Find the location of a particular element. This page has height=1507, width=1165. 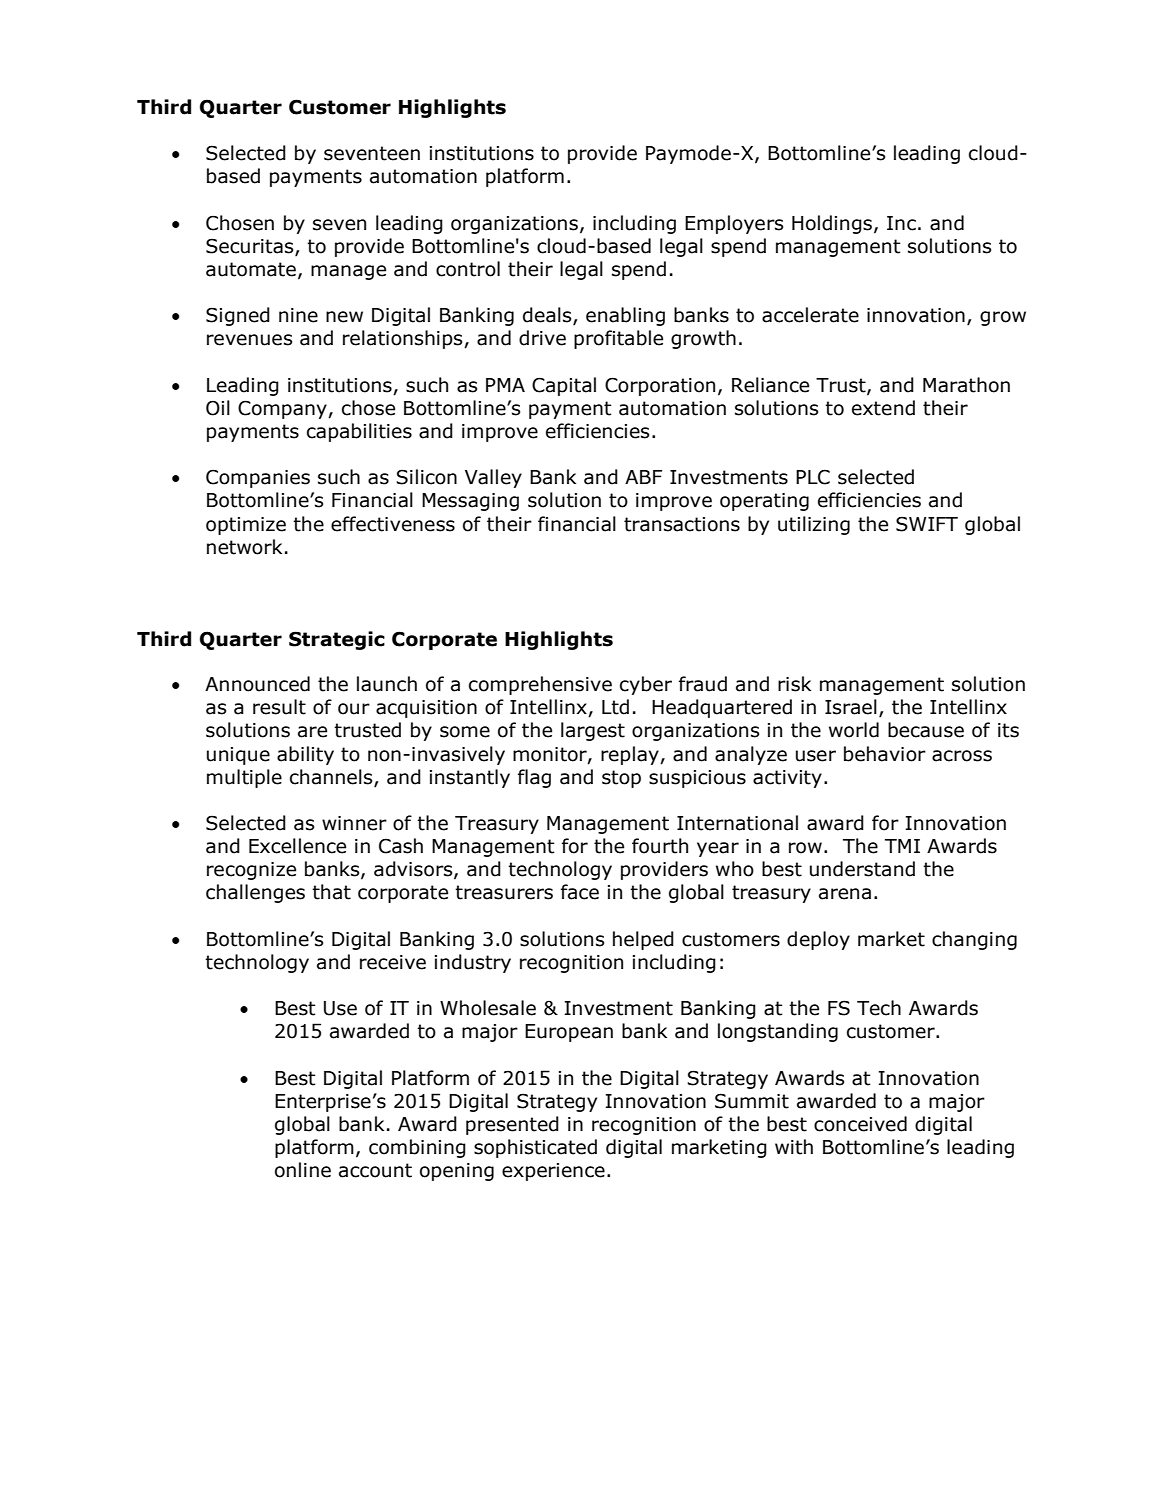

Ltd is located at coordinates (615, 707).
